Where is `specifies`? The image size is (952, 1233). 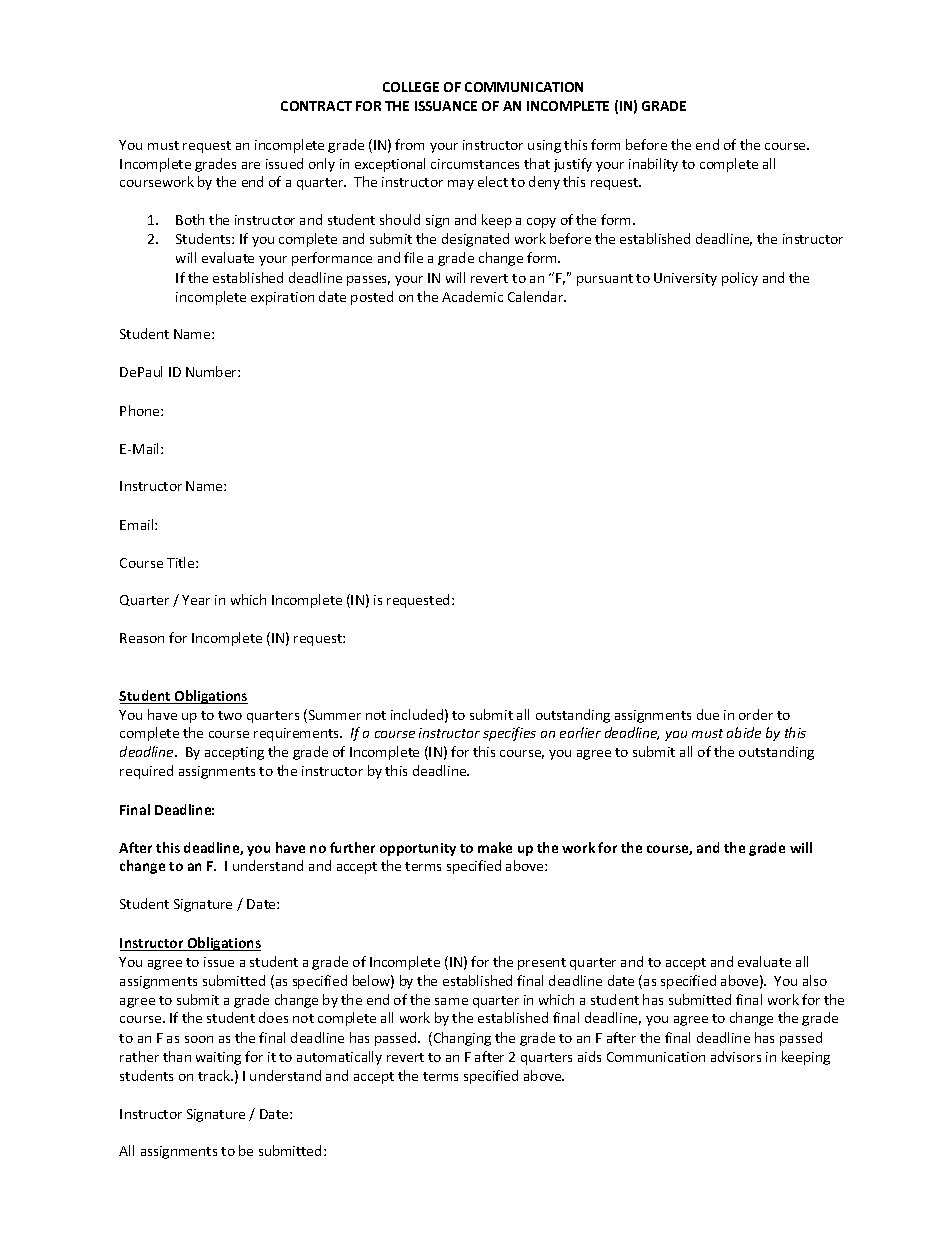 specifies is located at coordinates (509, 734).
